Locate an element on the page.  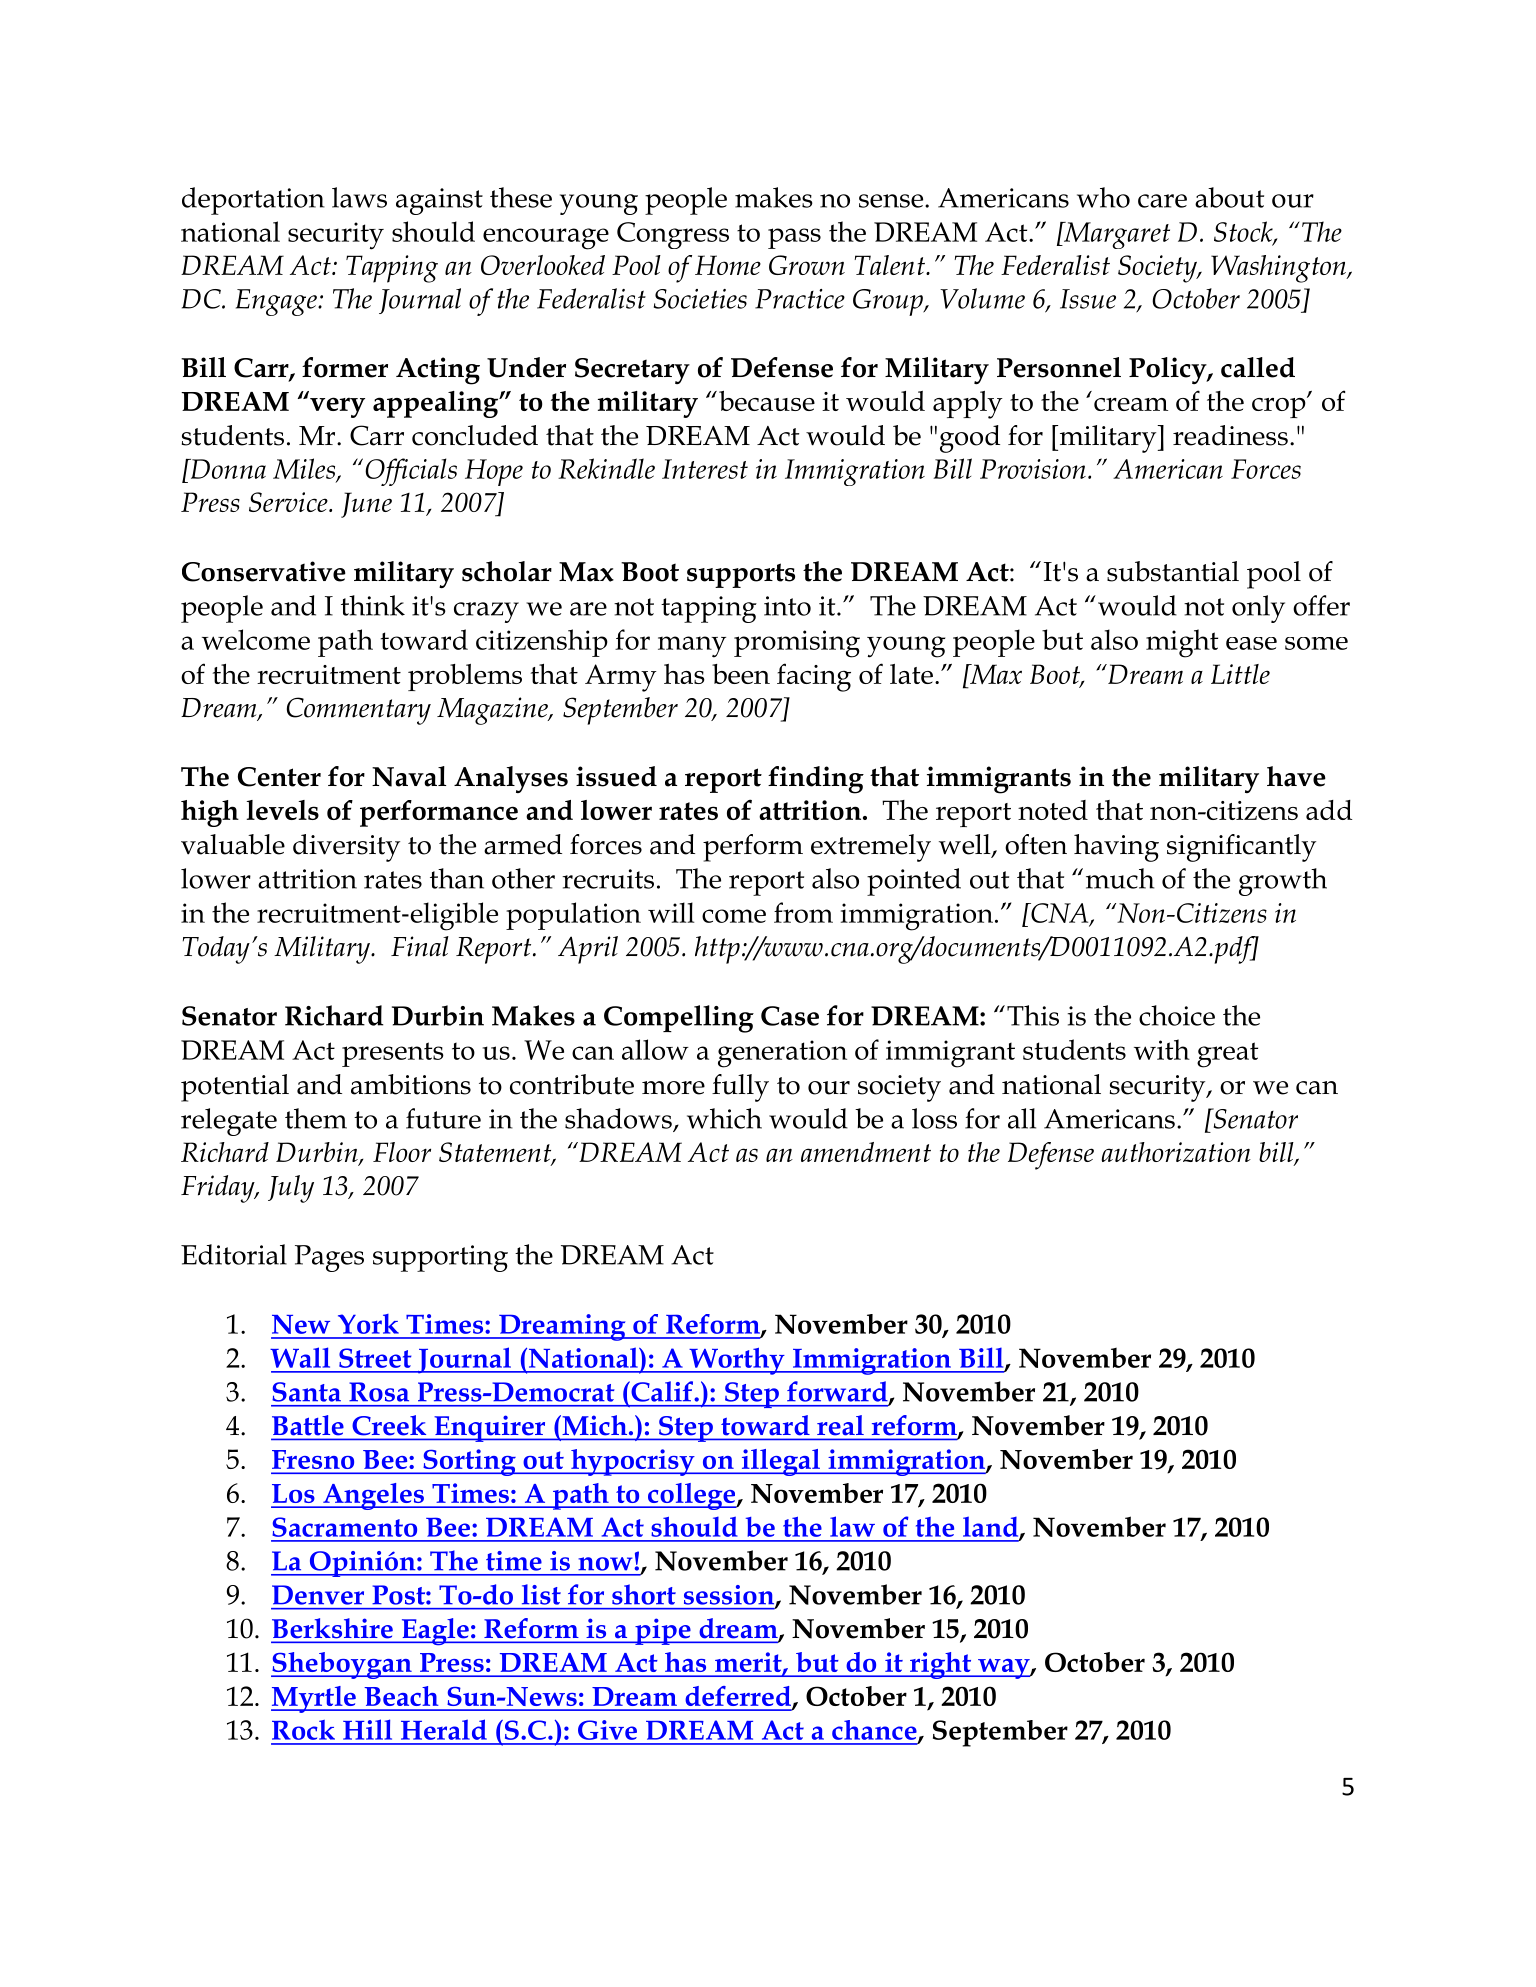
into is located at coordinates (787, 606).
